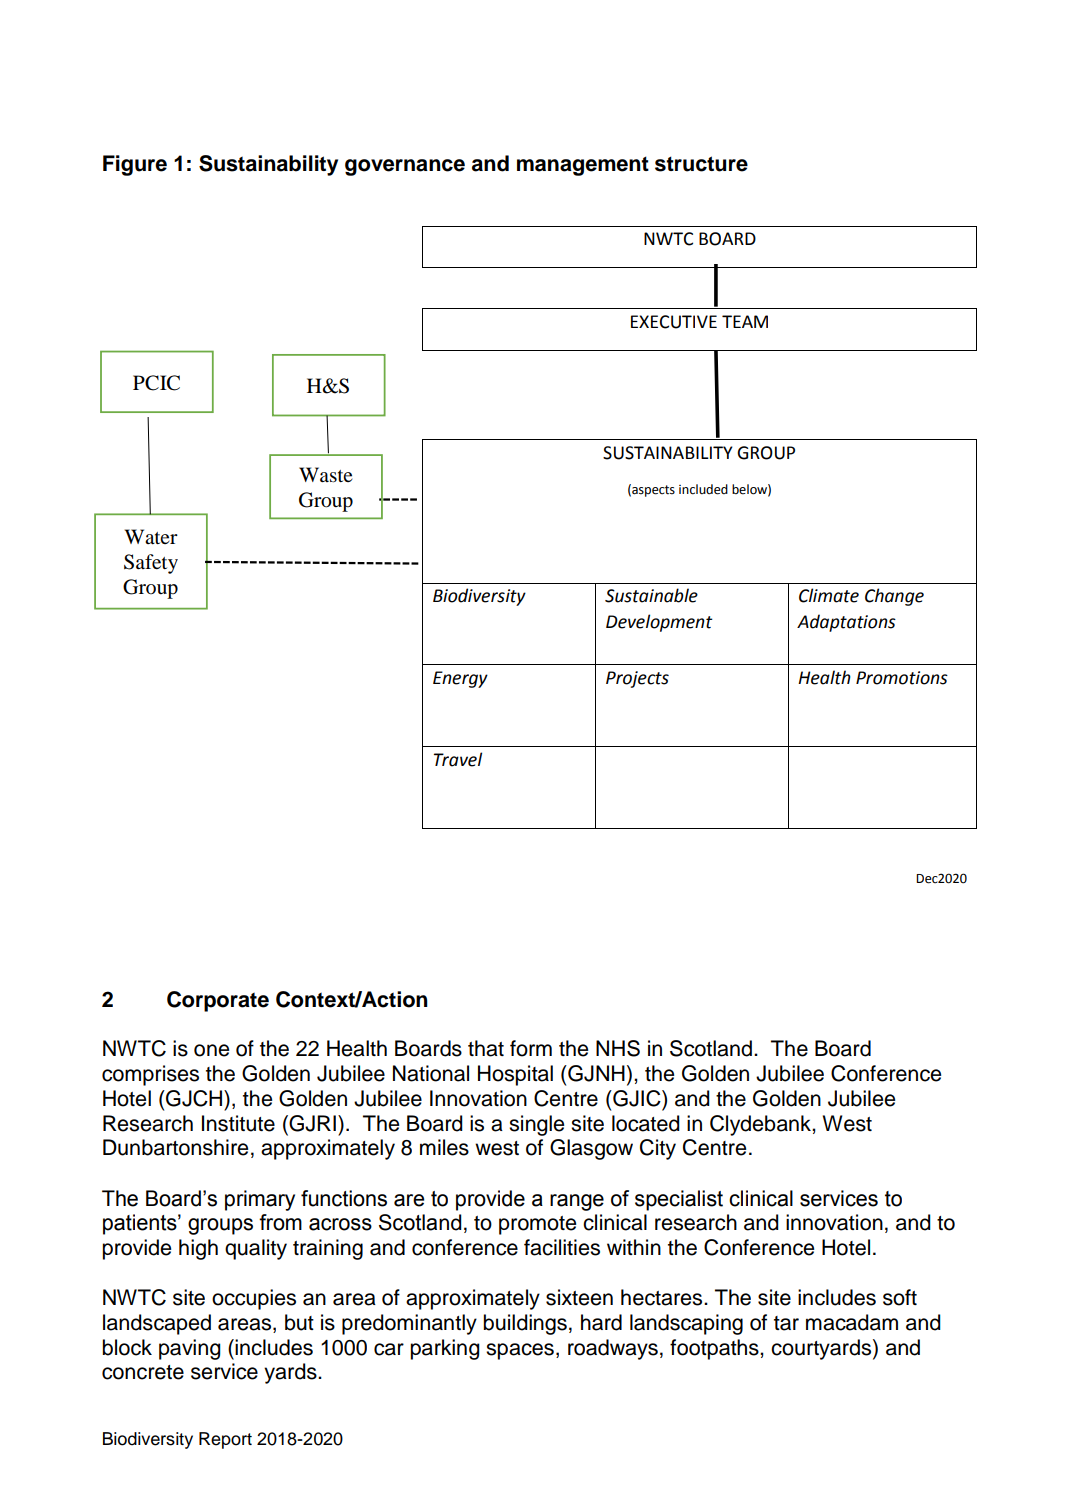 Image resolution: width=1069 pixels, height=1512 pixels. Describe the element at coordinates (225, 1440) in the page. I see `Report` at that location.
